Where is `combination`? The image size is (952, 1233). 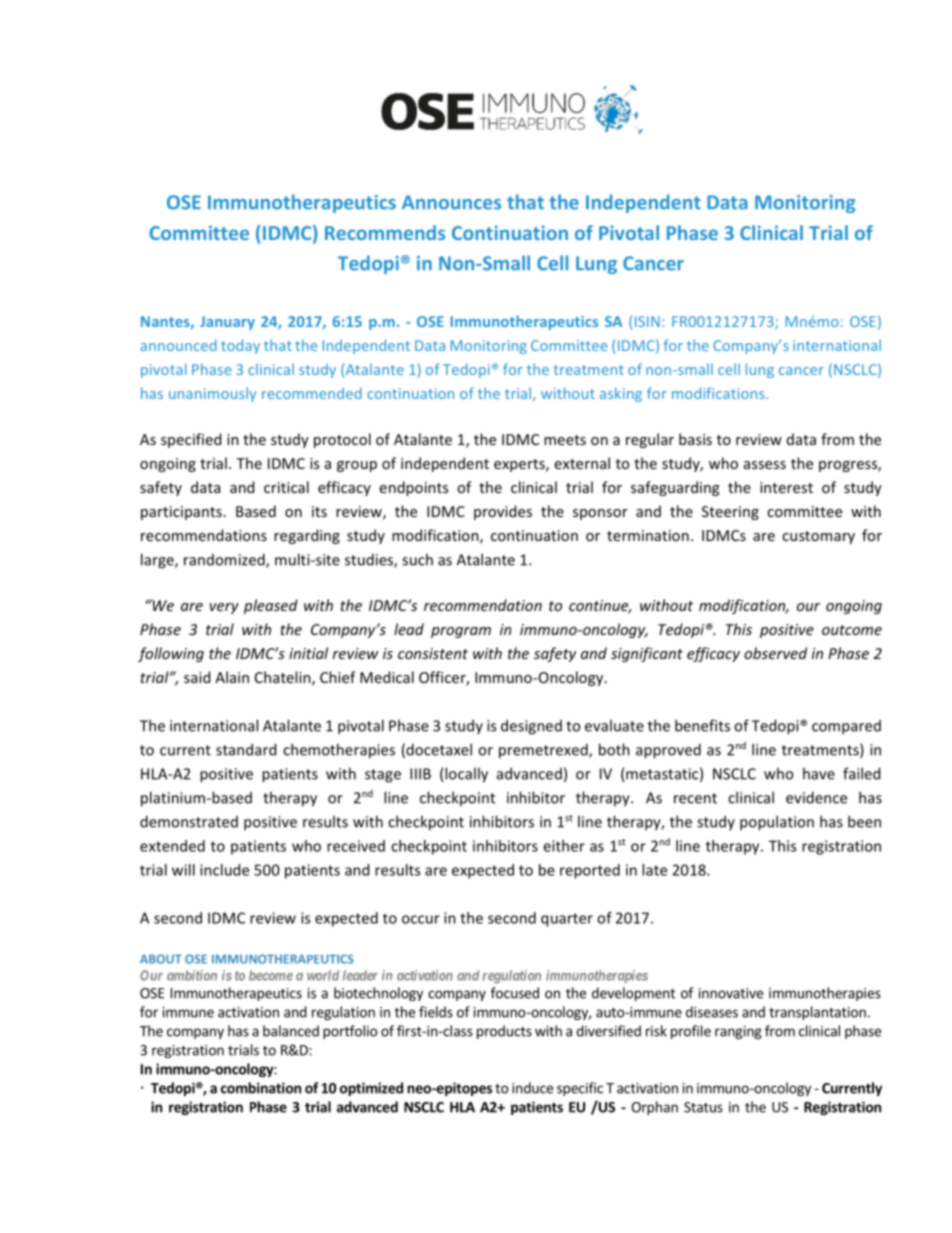
combination is located at coordinates (261, 1088).
